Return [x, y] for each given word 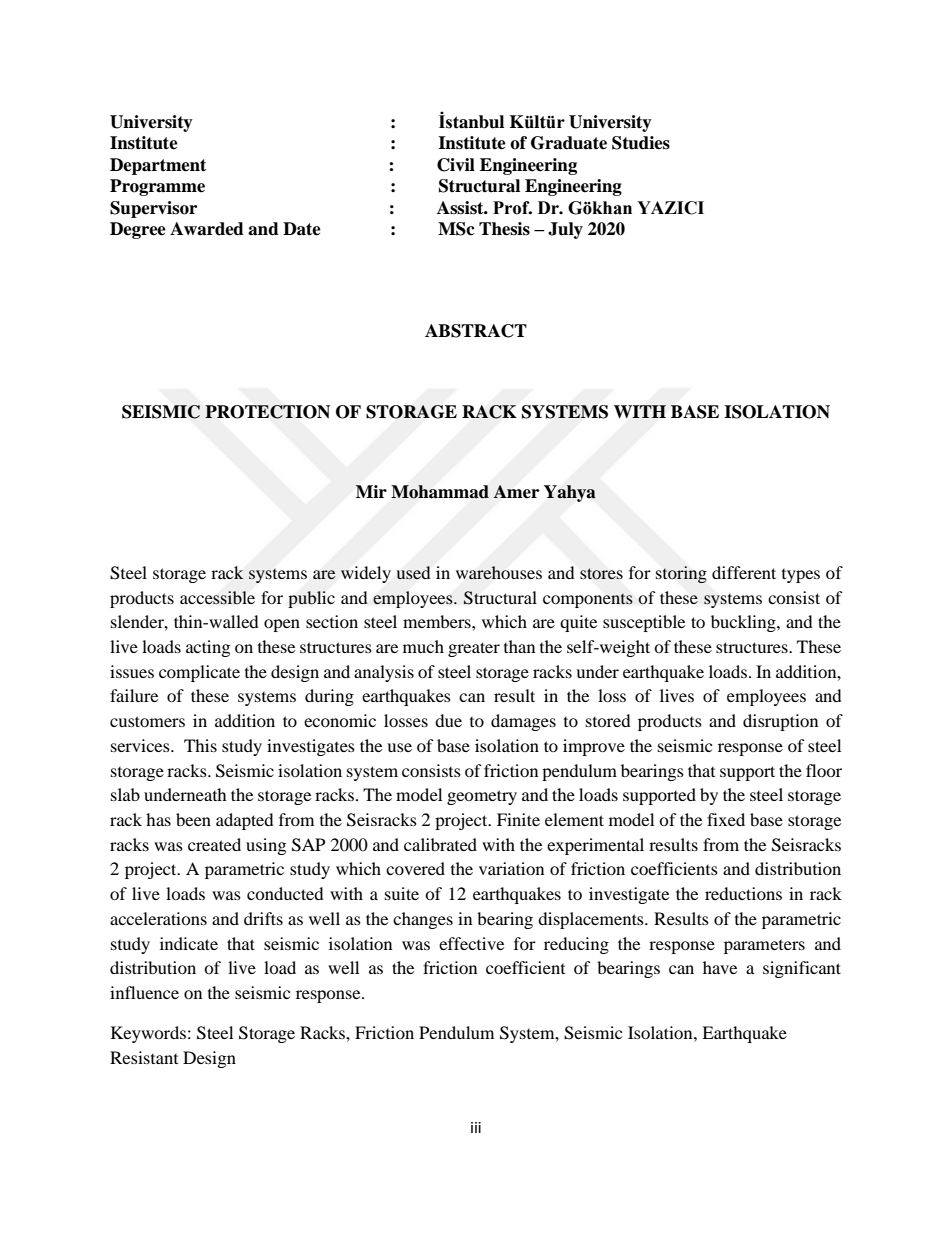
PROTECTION [267, 412]
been [193, 819]
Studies [641, 143]
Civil [456, 165]
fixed [726, 819]
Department [158, 166]
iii [476, 1127]
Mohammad [440, 492]
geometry [482, 797]
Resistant [144, 1057]
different [744, 572]
